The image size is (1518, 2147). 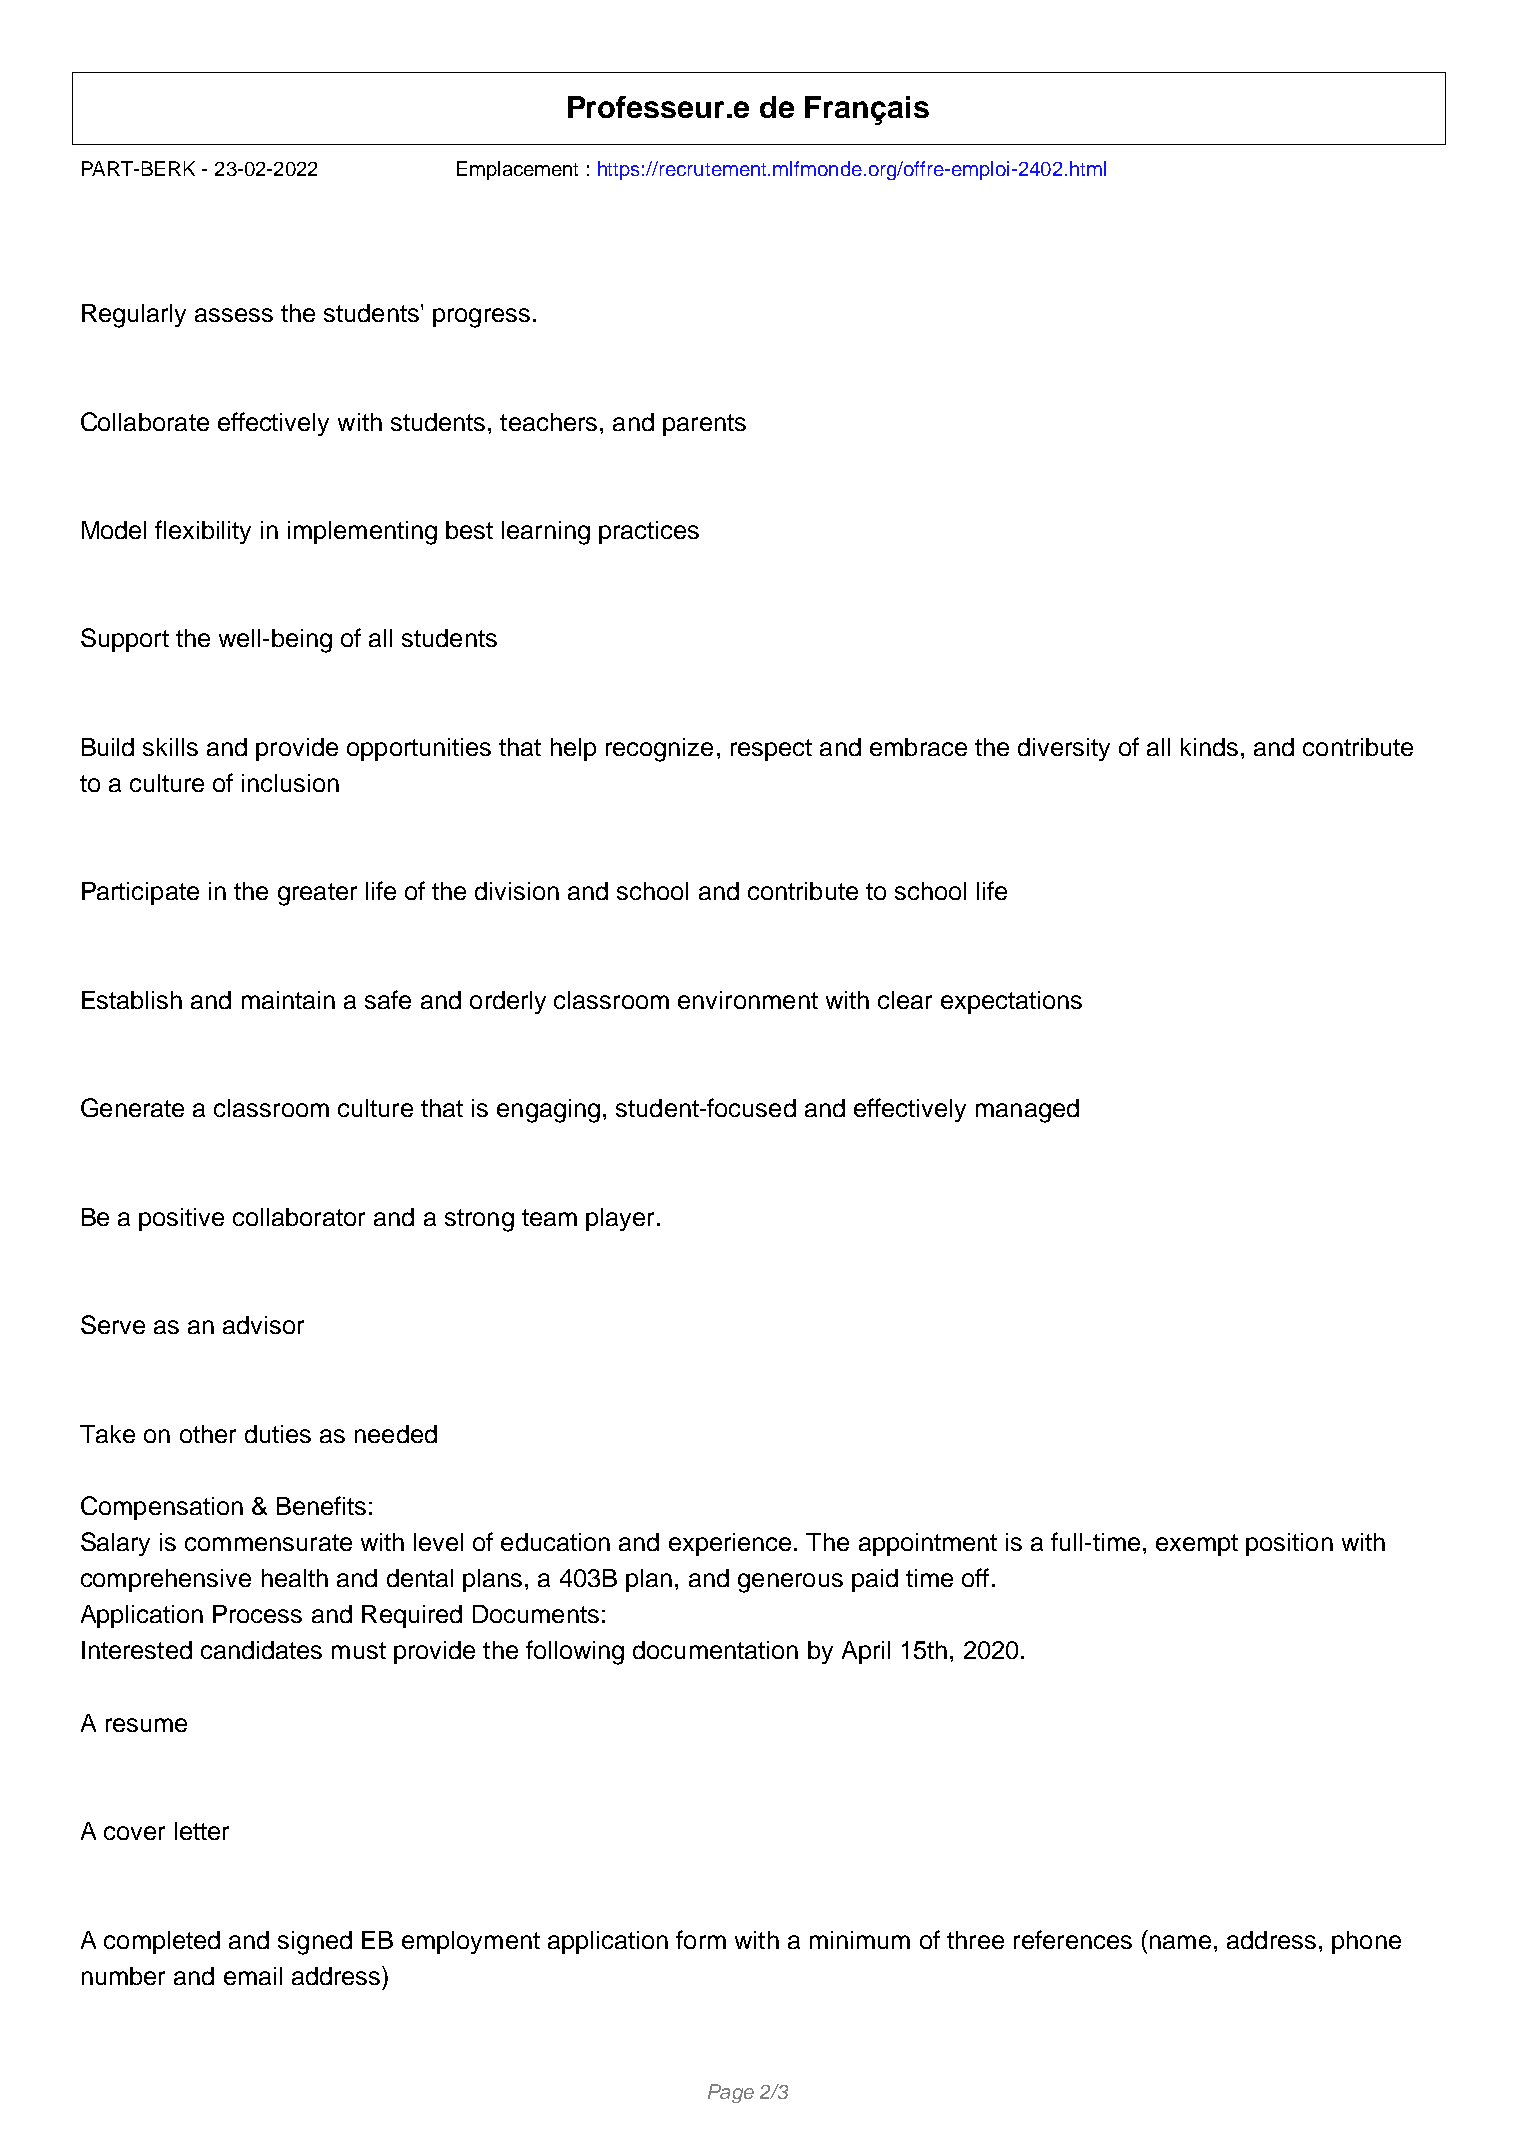 I want to click on email, so click(x=253, y=1976).
